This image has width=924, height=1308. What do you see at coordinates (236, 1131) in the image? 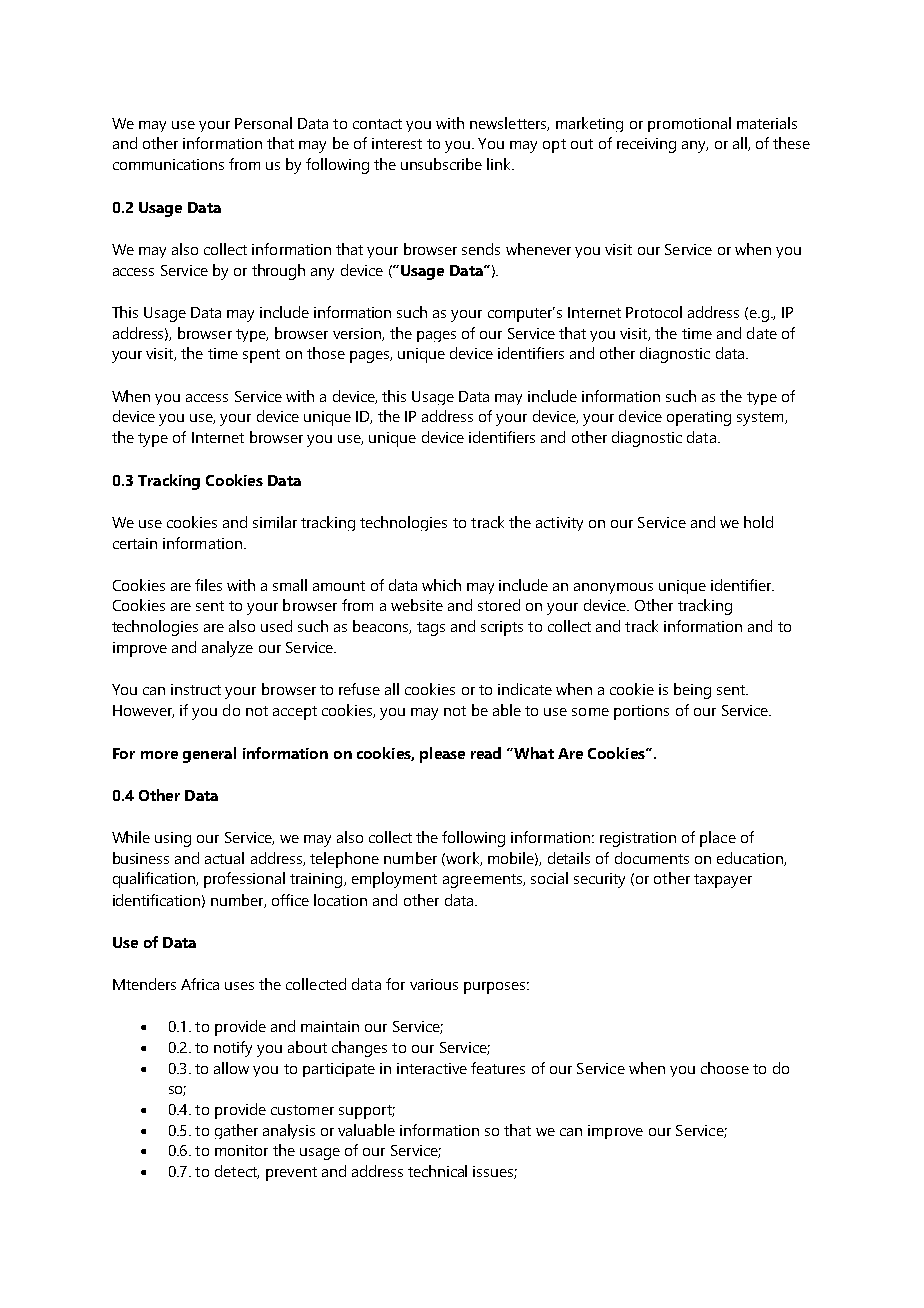
I see `gather` at bounding box center [236, 1131].
